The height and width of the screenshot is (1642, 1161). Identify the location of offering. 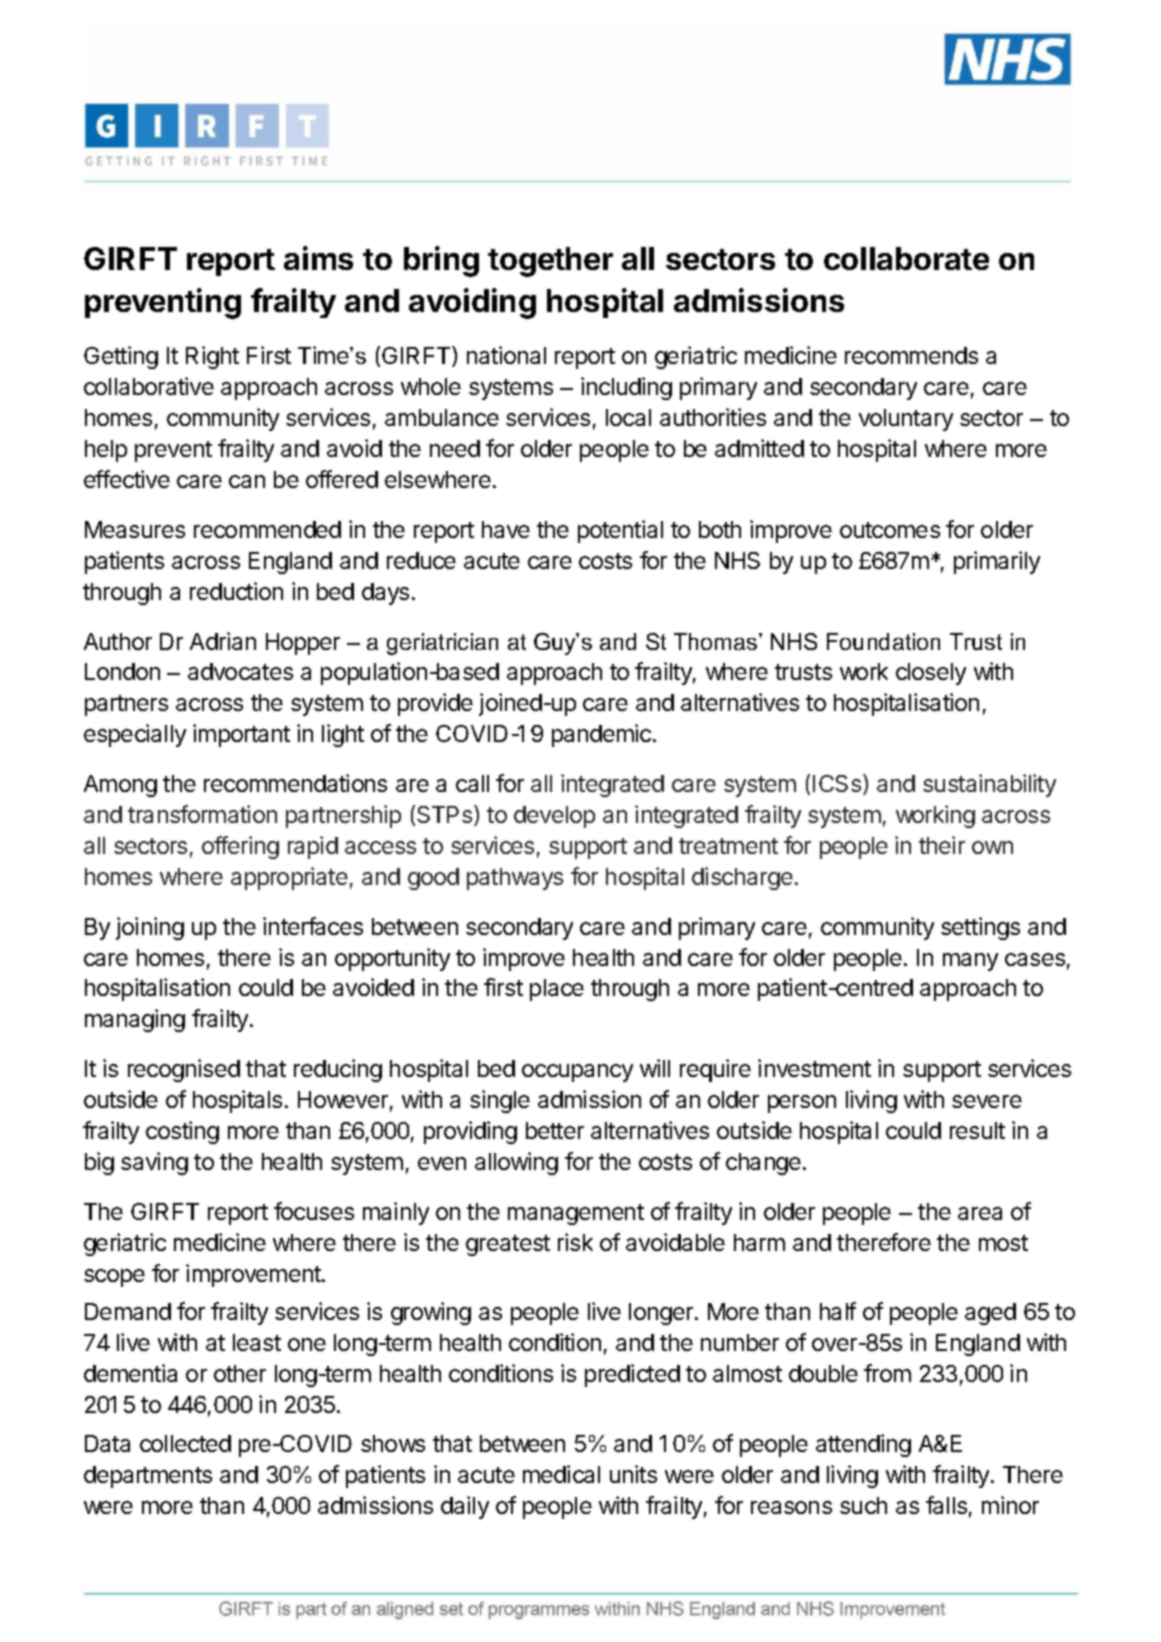
(240, 847).
